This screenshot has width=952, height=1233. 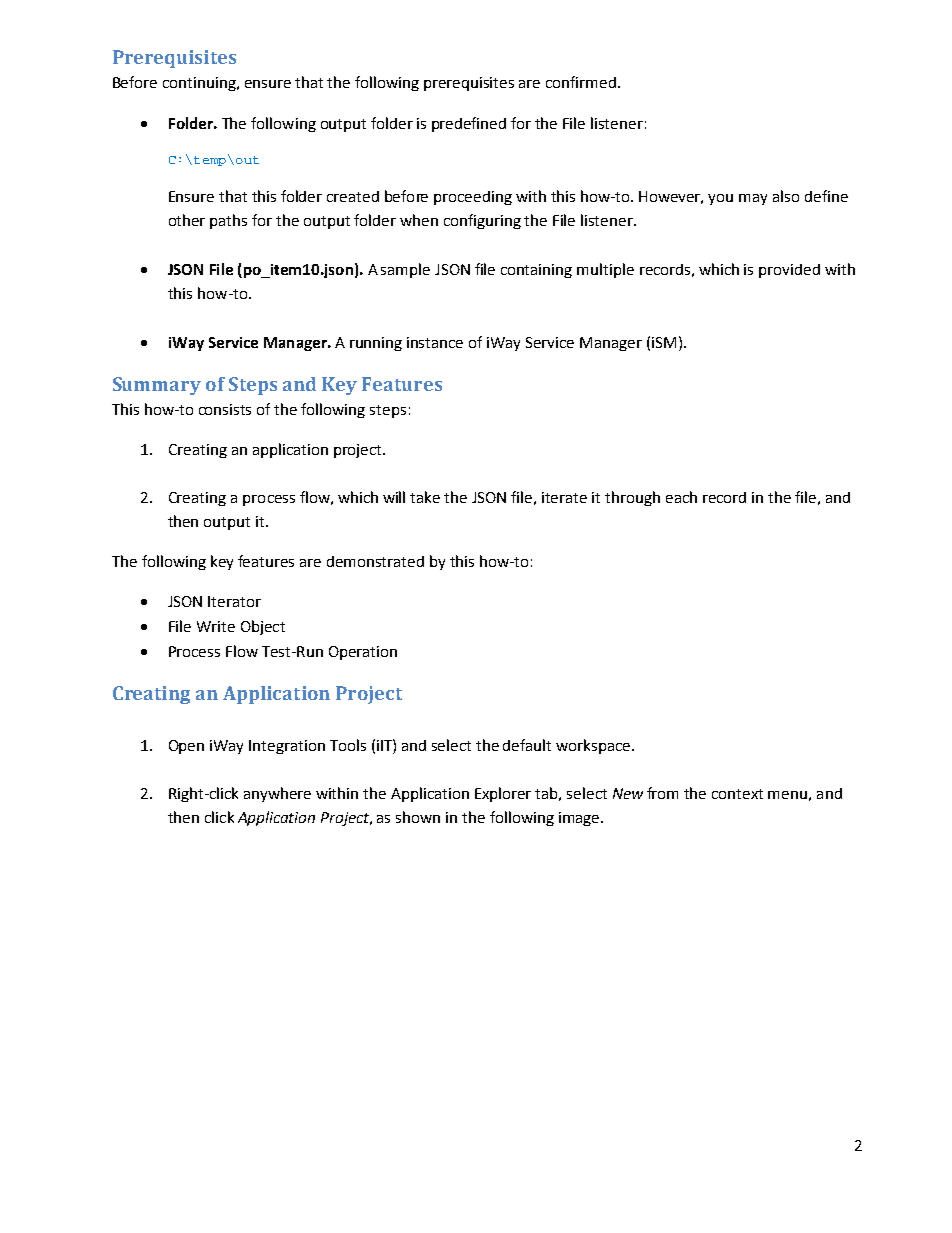 I want to click on take, so click(x=425, y=497).
